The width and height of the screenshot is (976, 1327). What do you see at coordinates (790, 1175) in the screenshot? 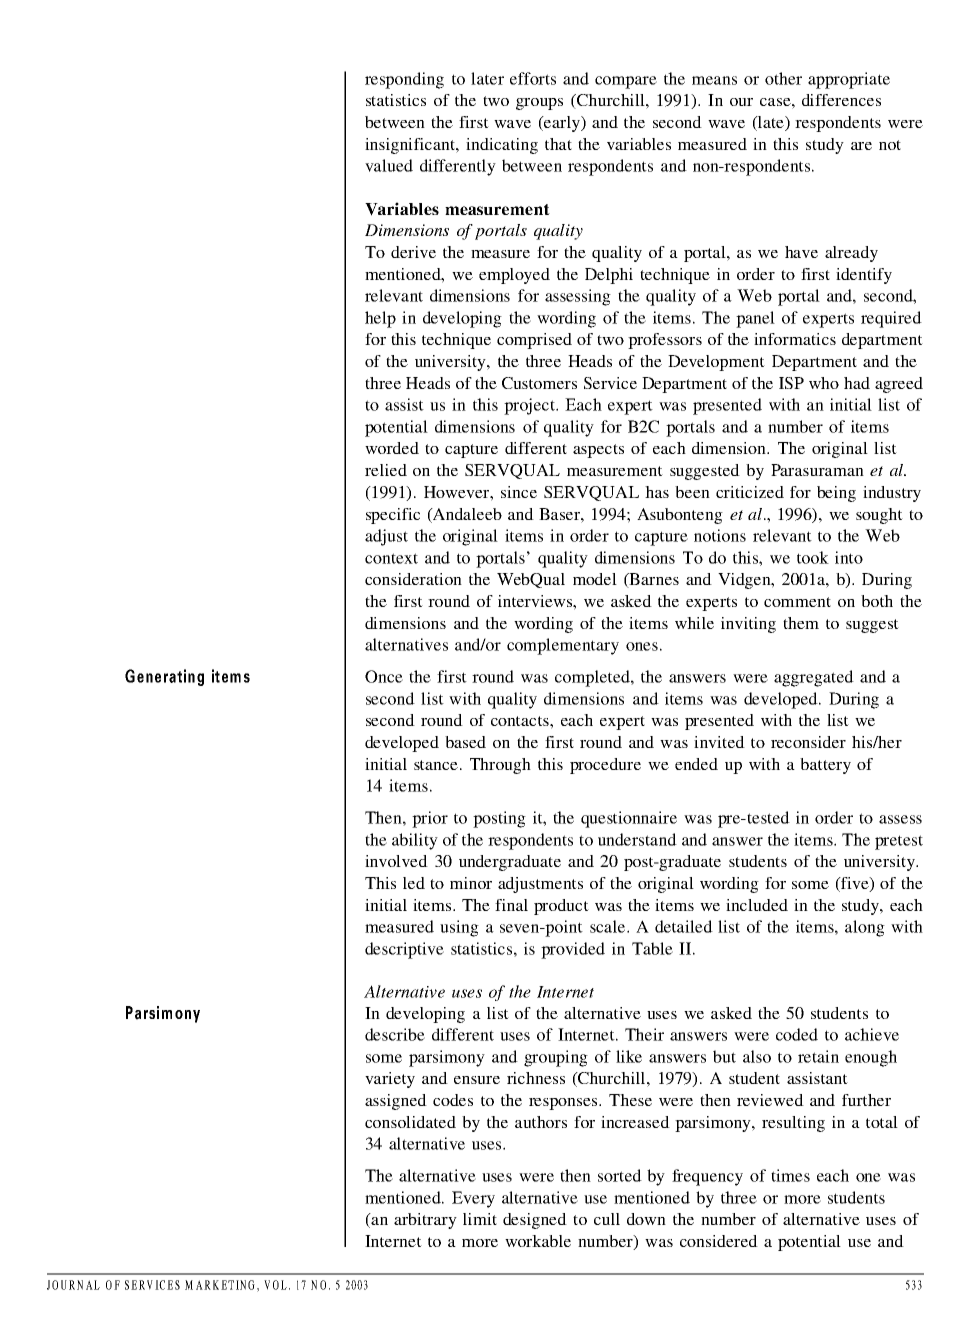
I see `times` at bounding box center [790, 1175].
